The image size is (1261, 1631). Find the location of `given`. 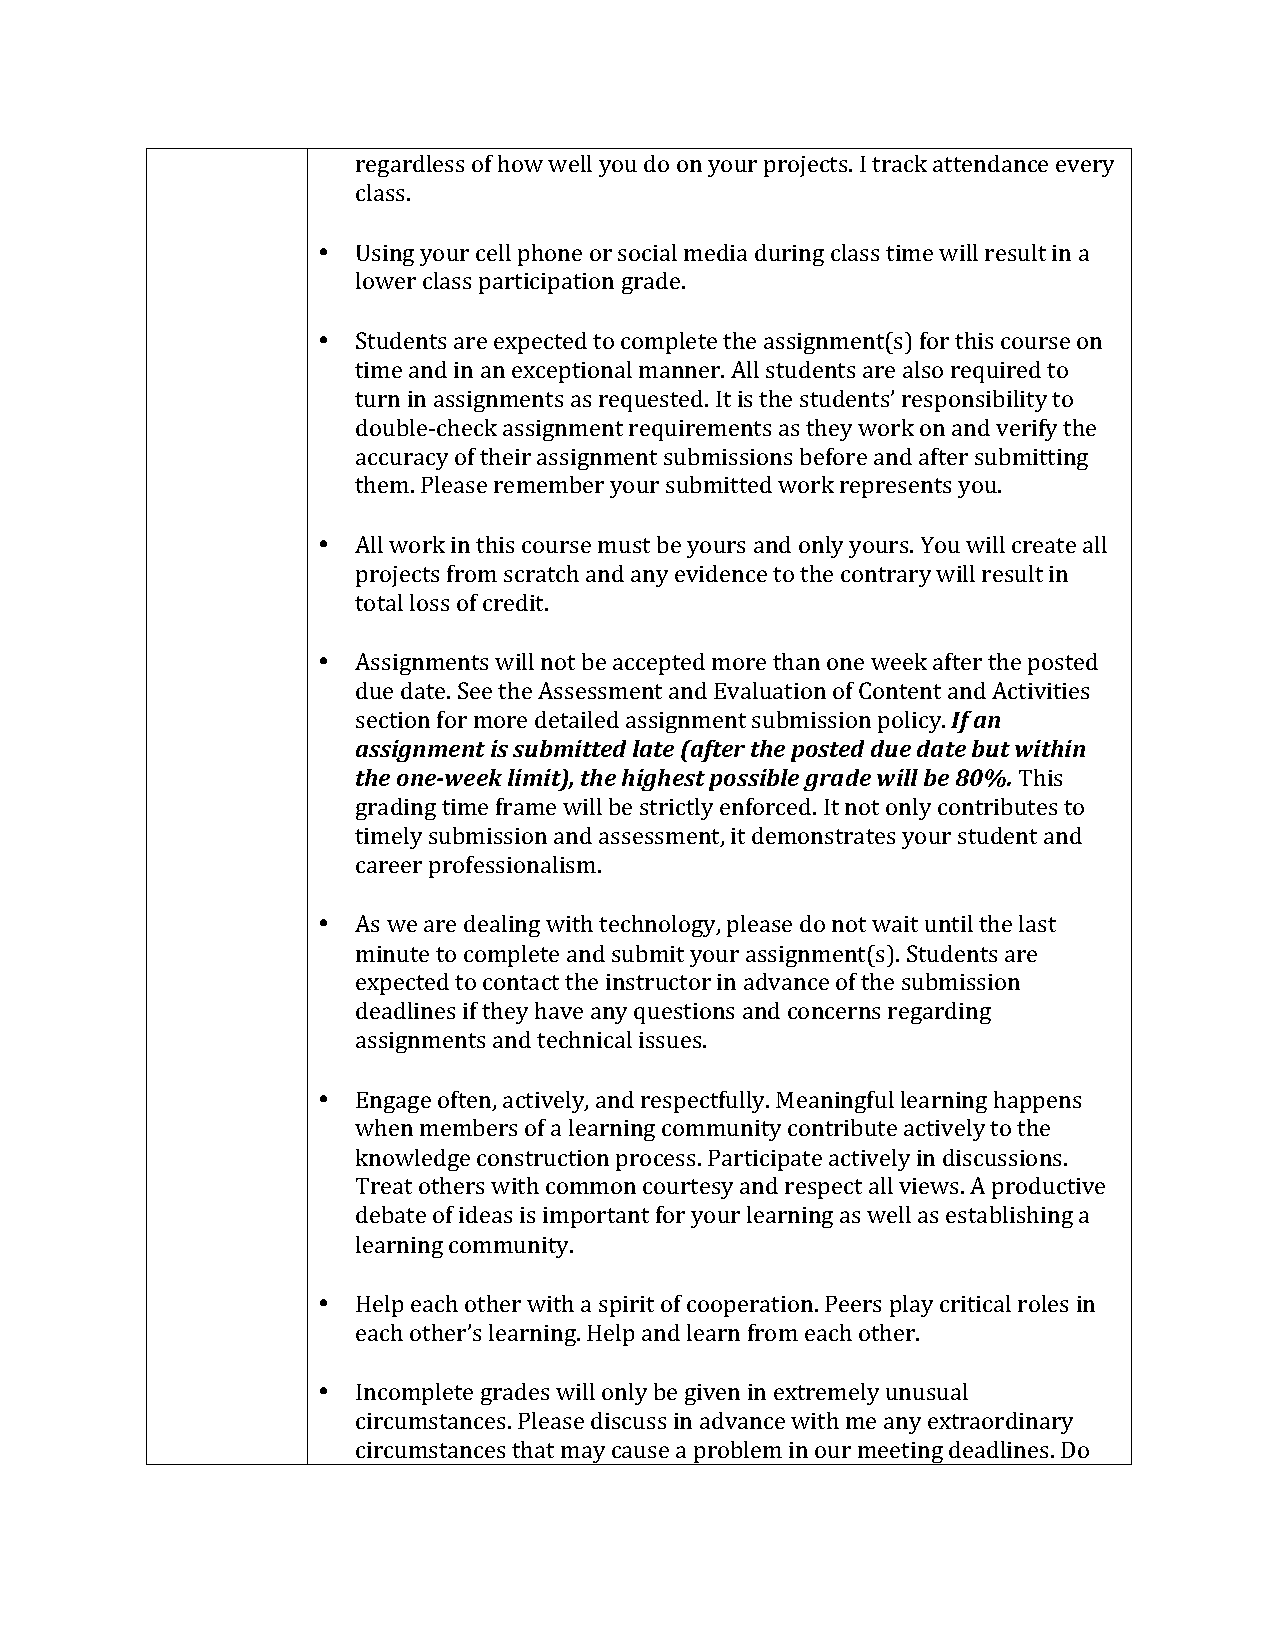

given is located at coordinates (712, 1394).
